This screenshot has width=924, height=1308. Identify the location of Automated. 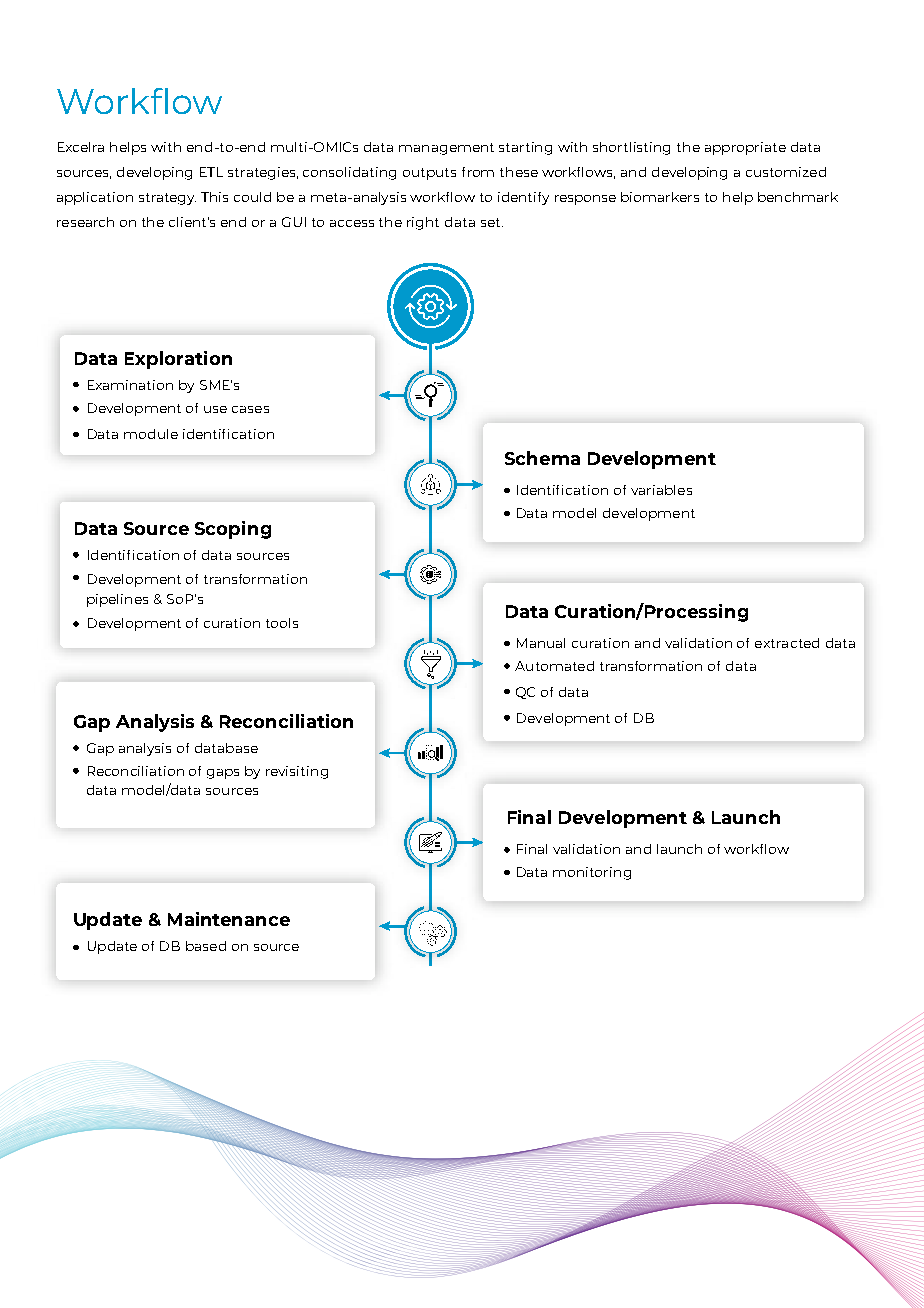
(554, 666).
